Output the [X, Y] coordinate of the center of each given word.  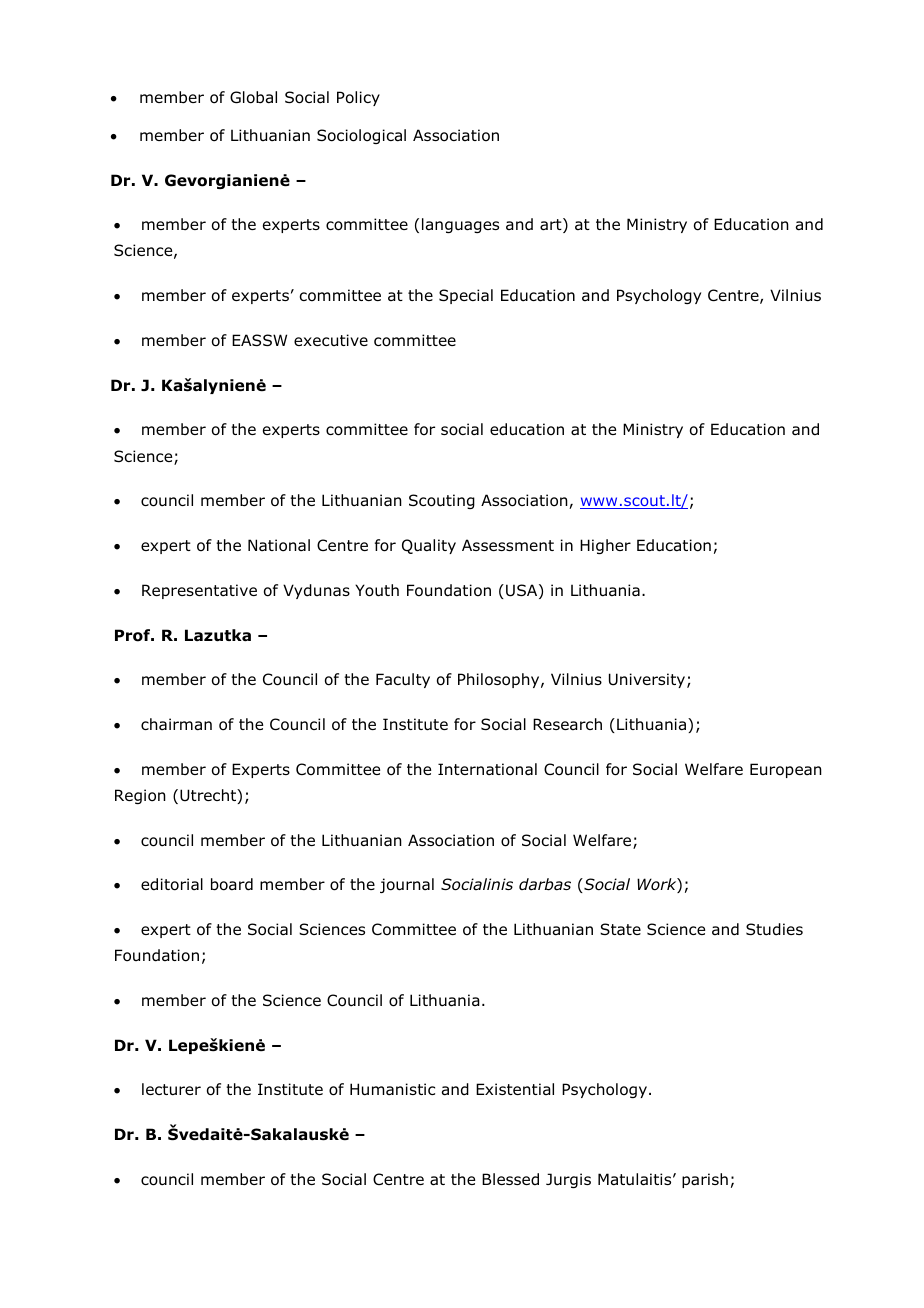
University [648, 680]
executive [331, 340]
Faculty [403, 680]
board [232, 884]
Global [253, 97]
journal [407, 885]
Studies [774, 929]
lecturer [171, 1089]
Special [466, 296]
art [552, 225]
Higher [605, 546]
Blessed [510, 1179]
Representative [199, 591]
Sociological [361, 136]
